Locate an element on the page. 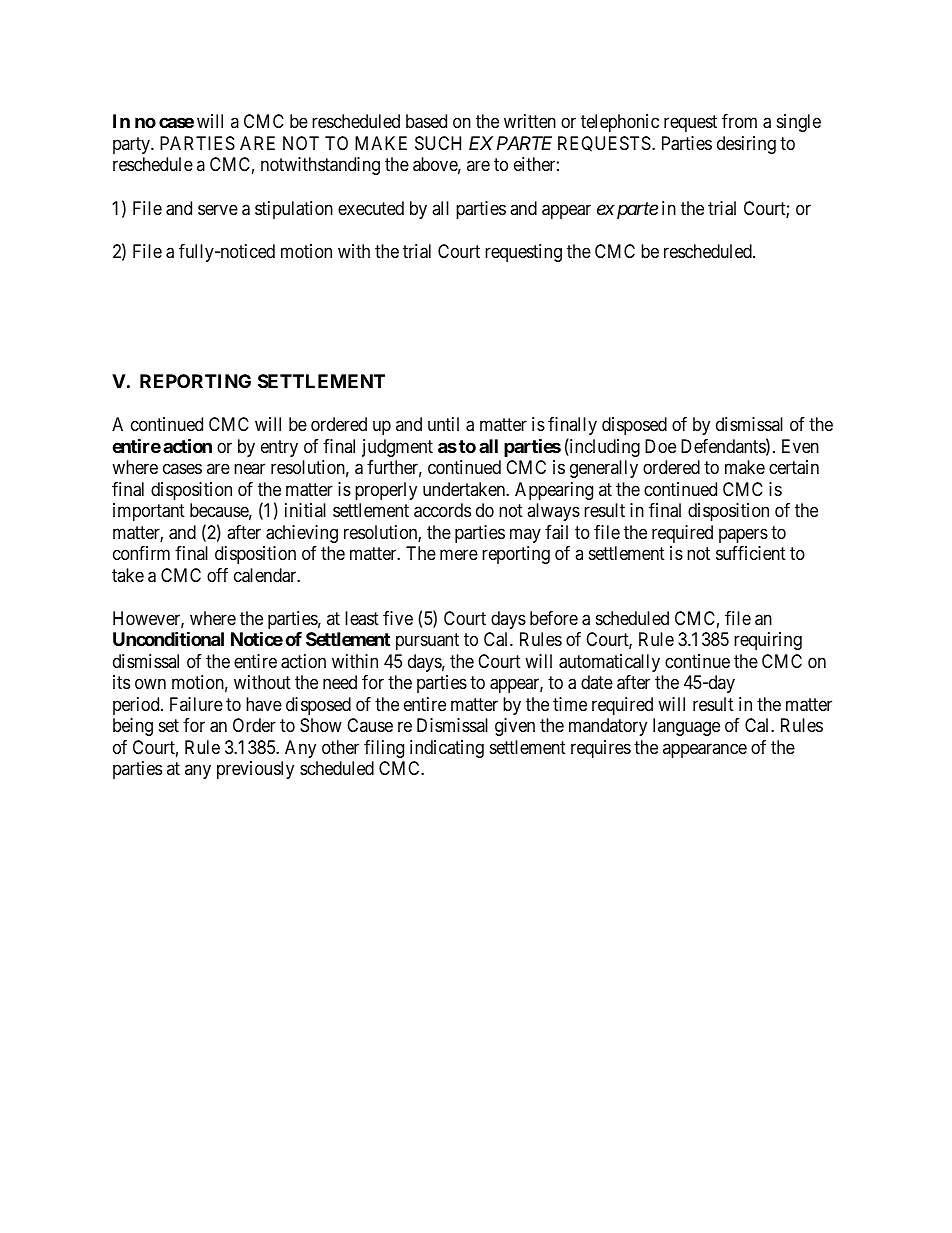  important is located at coordinates (149, 512).
